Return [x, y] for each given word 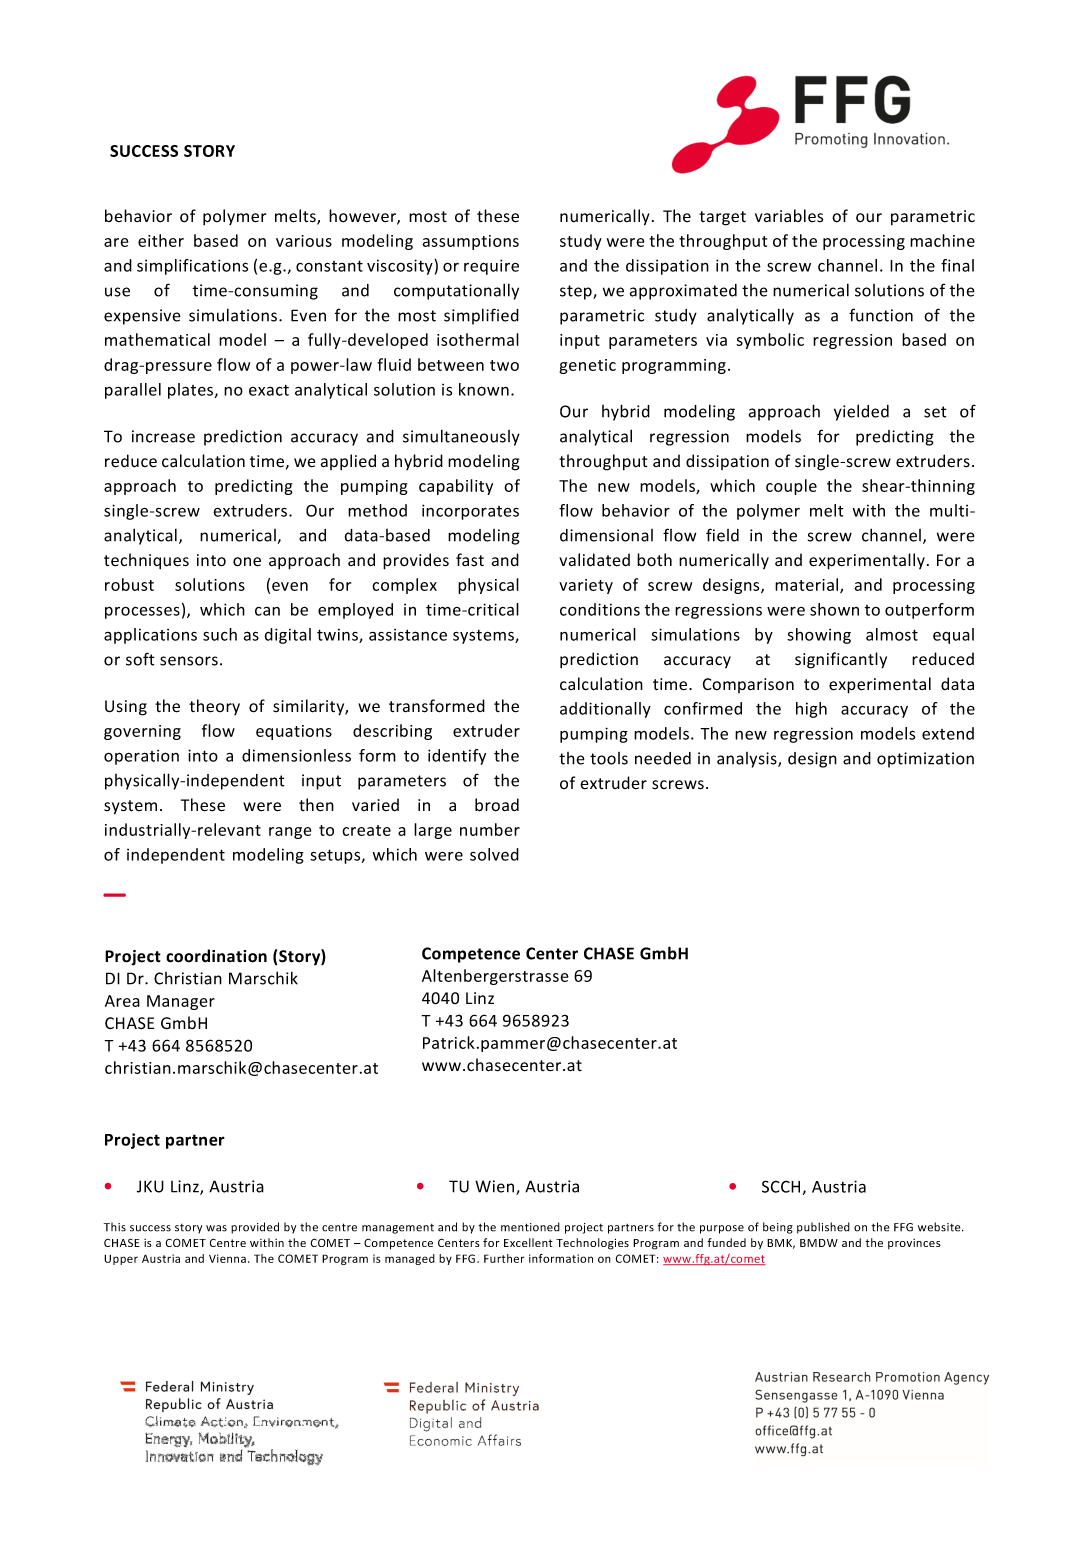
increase [163, 436]
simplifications [192, 267]
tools [609, 758]
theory [214, 707]
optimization [925, 760]
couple [791, 487]
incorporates [470, 512]
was [216, 1228]
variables [789, 216]
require [491, 267]
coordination [216, 956]
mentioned [530, 1227]
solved [494, 854]
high [811, 710]
